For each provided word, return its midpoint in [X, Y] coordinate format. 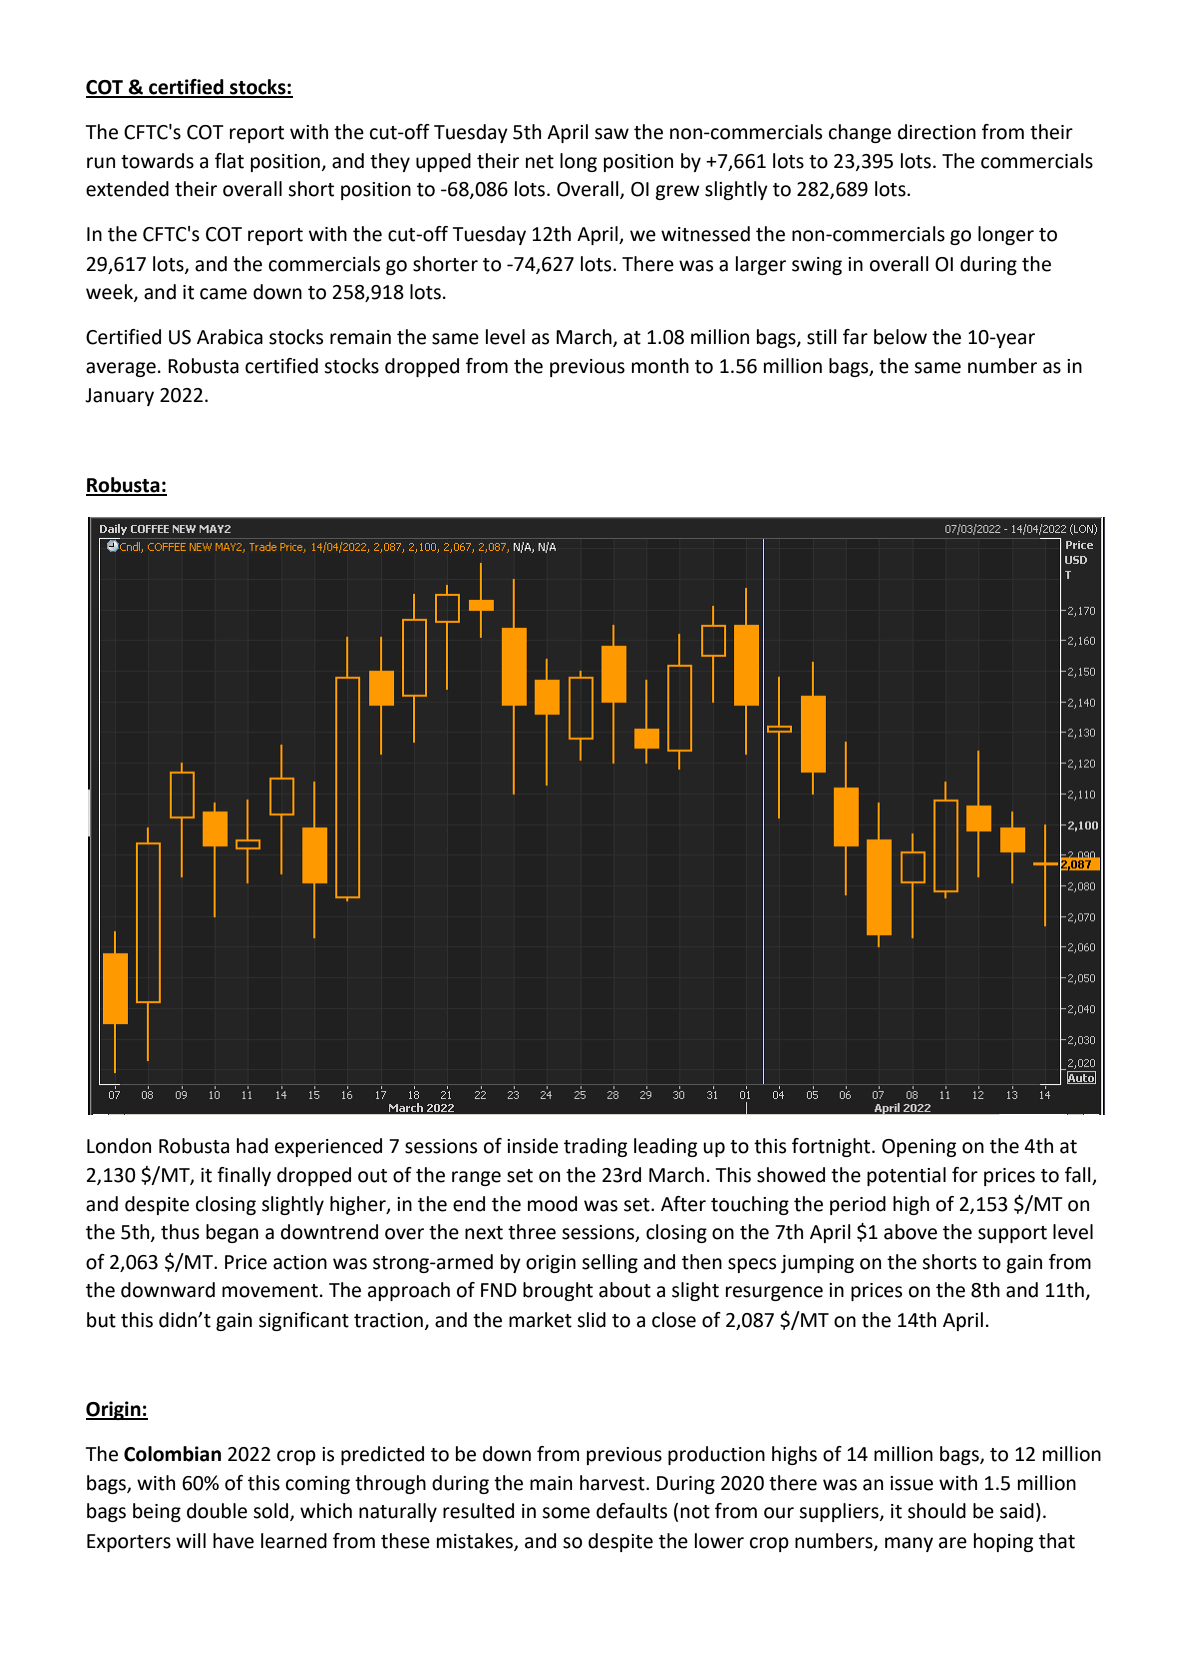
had [252, 1146]
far [855, 337]
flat [229, 161]
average [121, 369]
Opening [919, 1148]
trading [595, 1147]
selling [610, 1263]
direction [937, 132]
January [119, 397]
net [540, 162]
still [822, 337]
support [1012, 1234]
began [232, 1233]
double [217, 1511]
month [660, 366]
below [900, 337]
